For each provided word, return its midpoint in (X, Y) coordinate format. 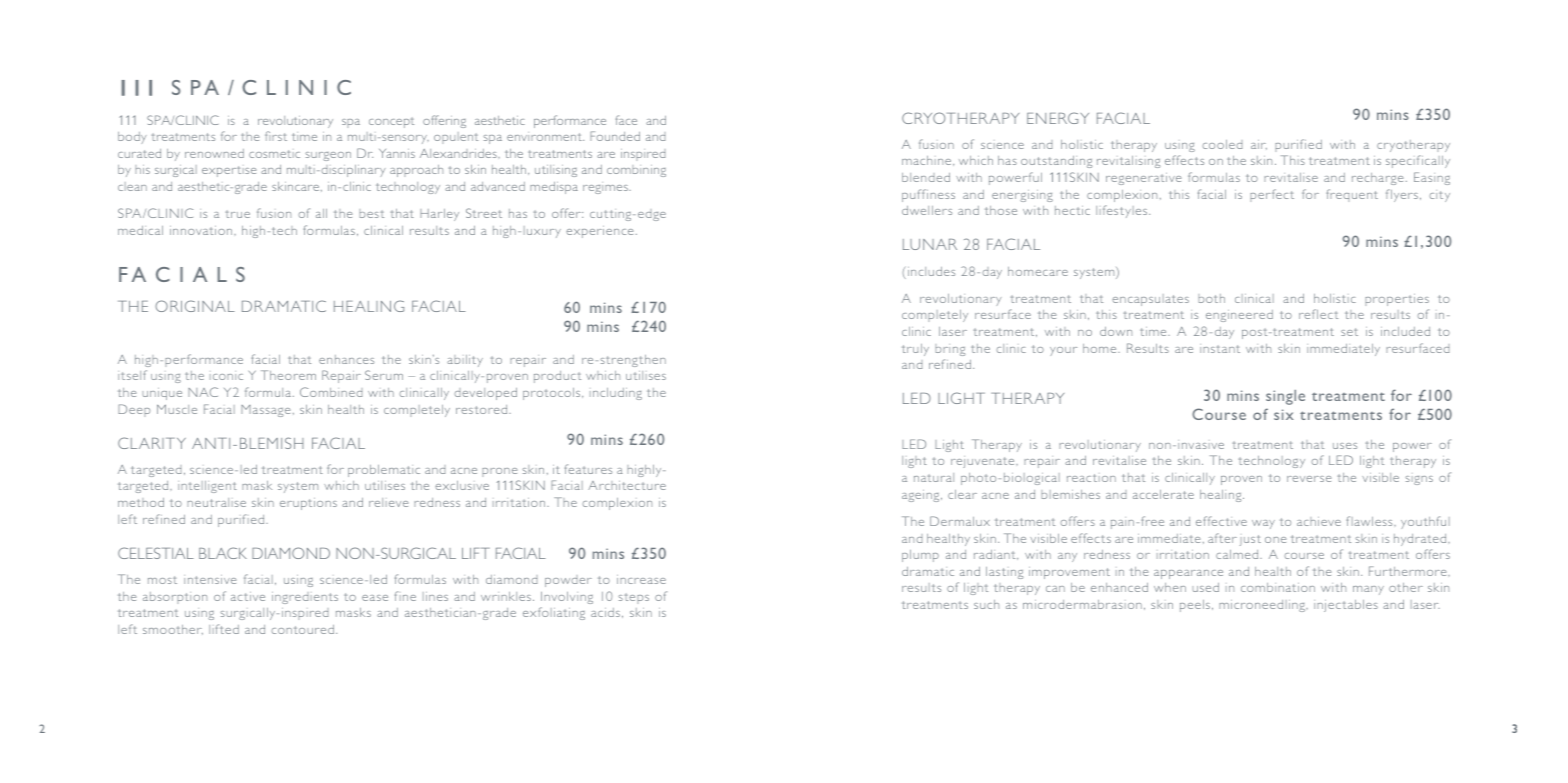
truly (915, 350)
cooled (1223, 144)
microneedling (1263, 606)
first (276, 136)
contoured (303, 629)
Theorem (288, 375)
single (1285, 397)
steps (634, 598)
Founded (615, 136)
